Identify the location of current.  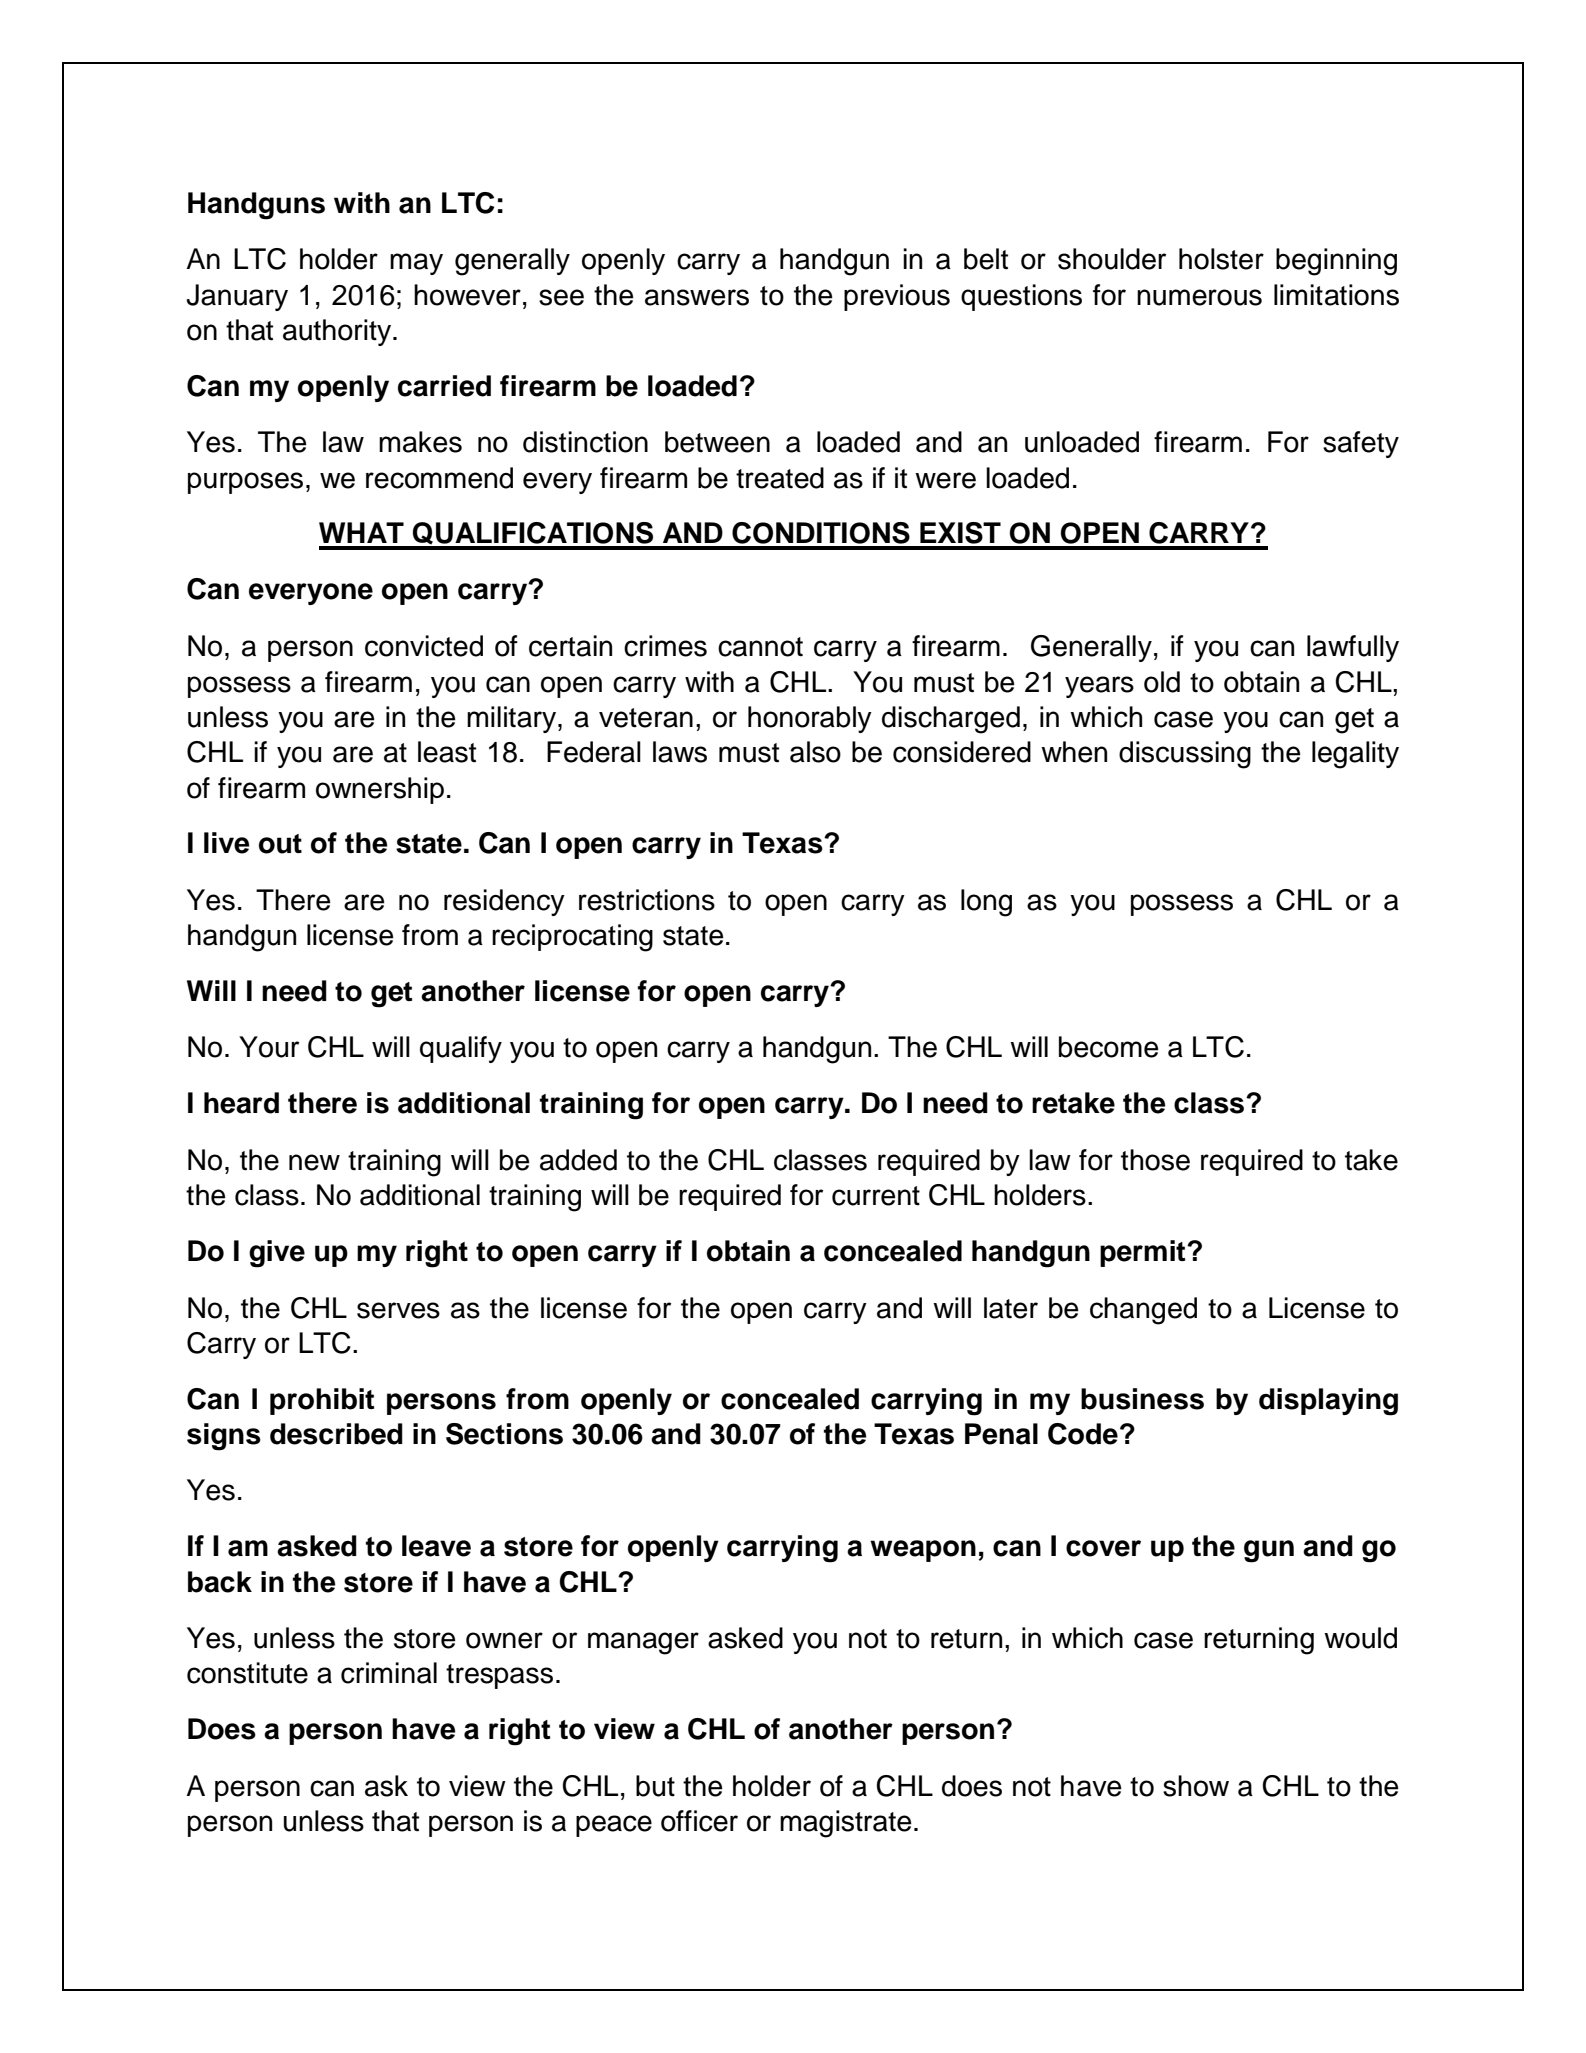
(876, 1196).
